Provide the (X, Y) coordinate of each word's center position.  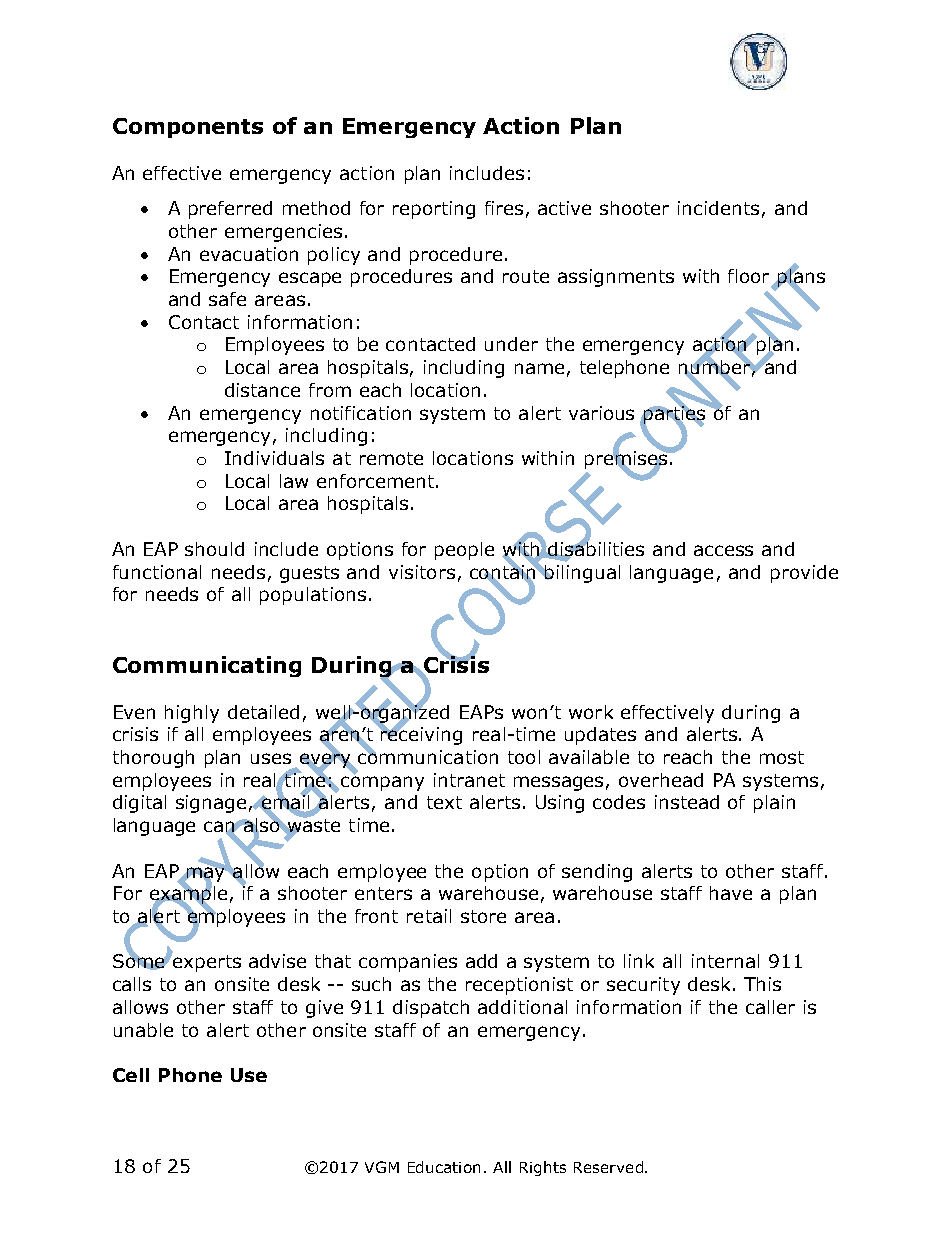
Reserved (608, 1167)
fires (504, 208)
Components (188, 128)
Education (444, 1167)
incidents (718, 208)
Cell (131, 1075)
